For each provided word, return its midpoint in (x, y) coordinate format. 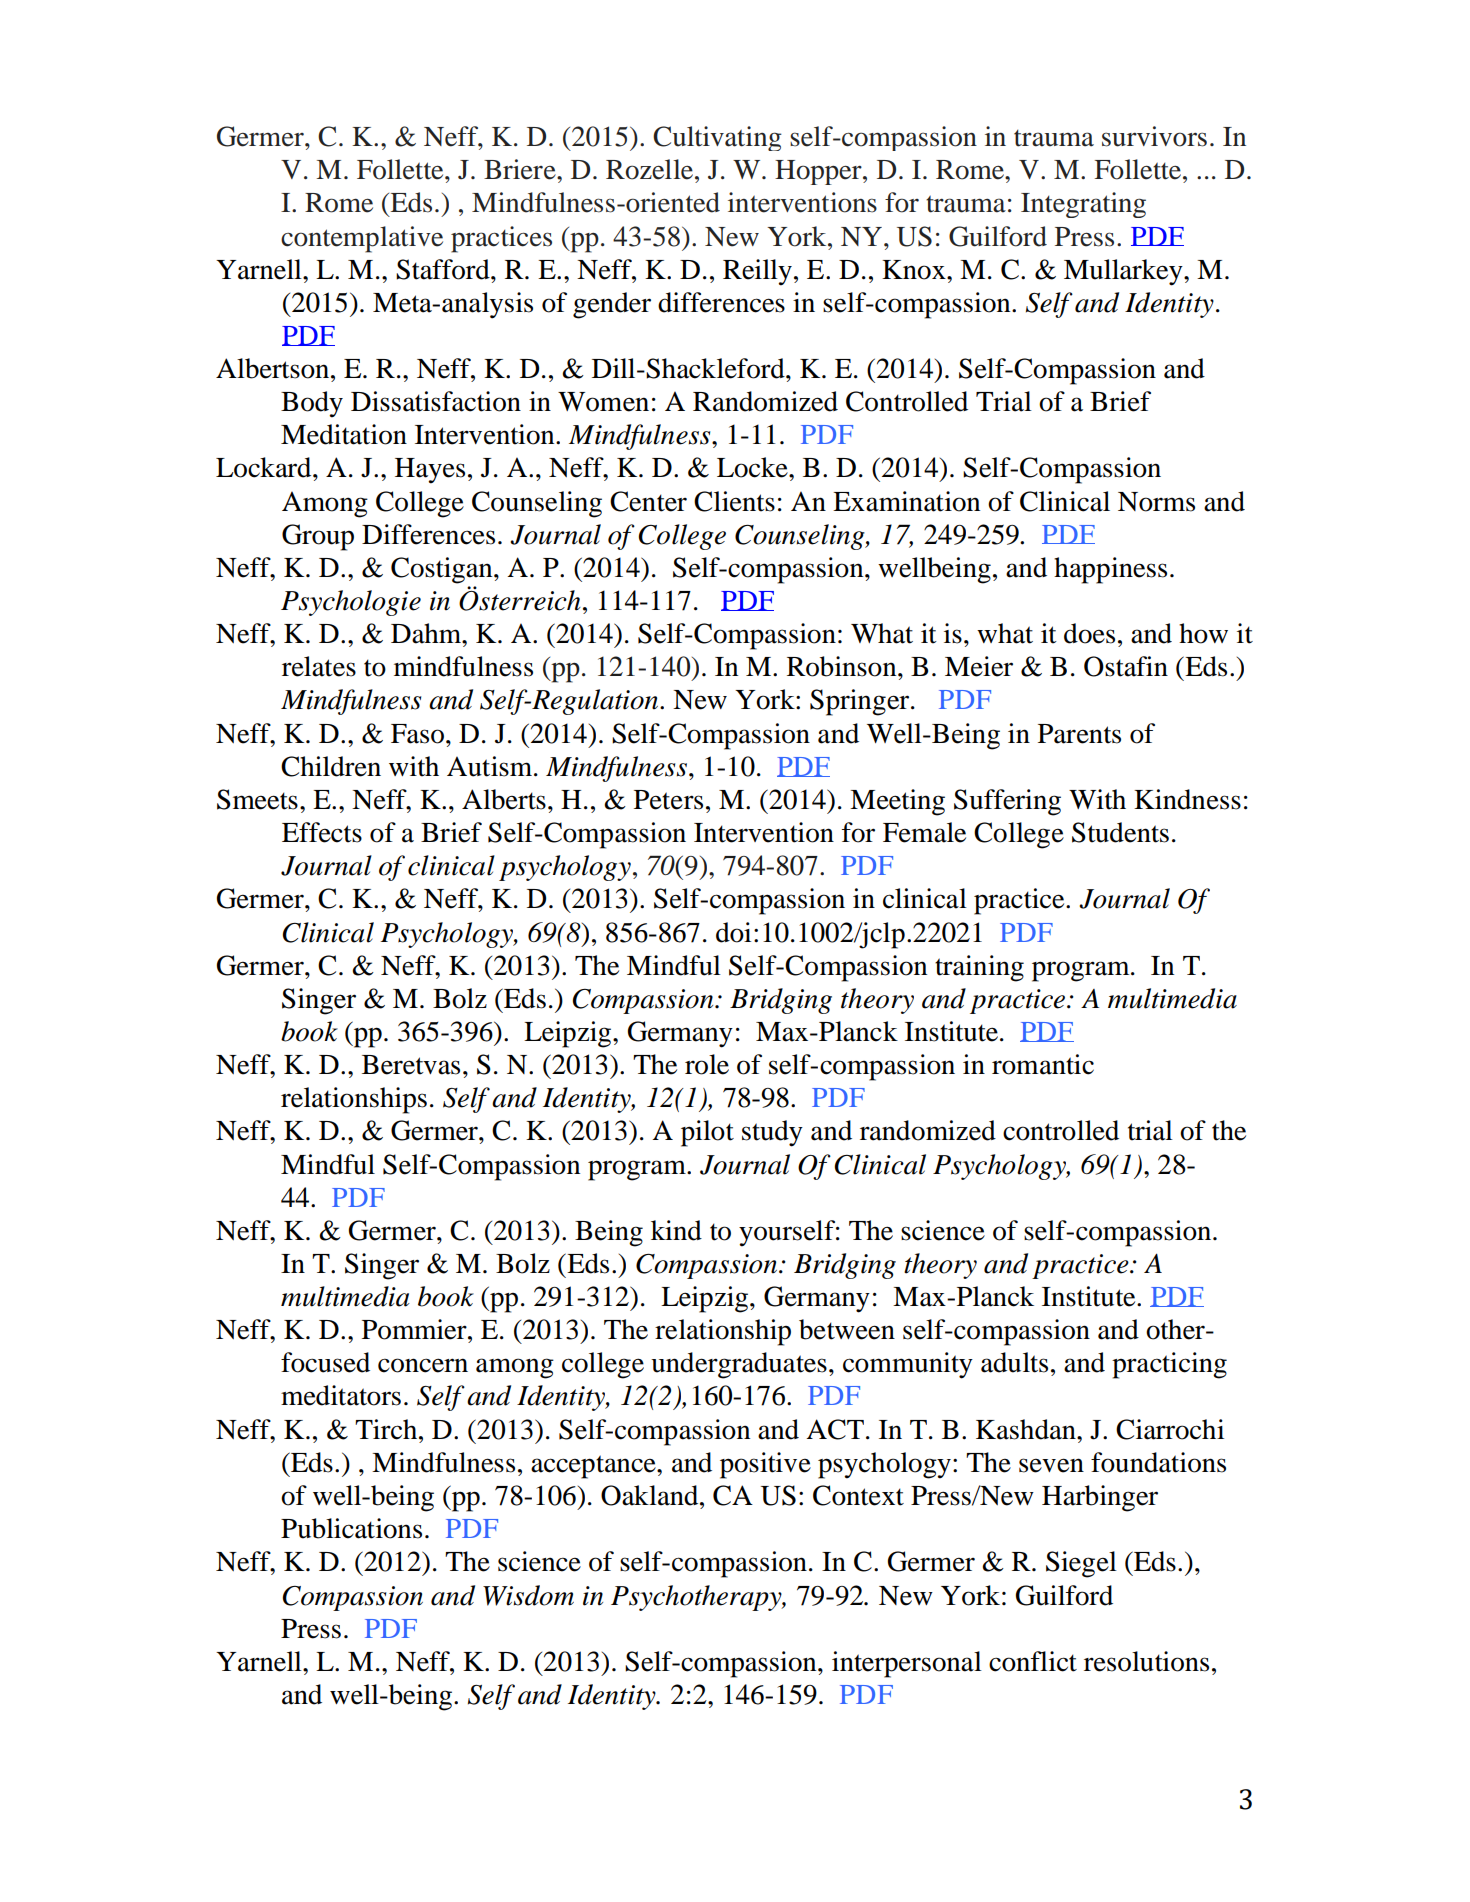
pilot (707, 1133)
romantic (1043, 1064)
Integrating (1083, 205)
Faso (417, 734)
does (1089, 633)
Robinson (843, 666)
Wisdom (528, 1595)
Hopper (819, 172)
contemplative (362, 239)
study (772, 1133)
